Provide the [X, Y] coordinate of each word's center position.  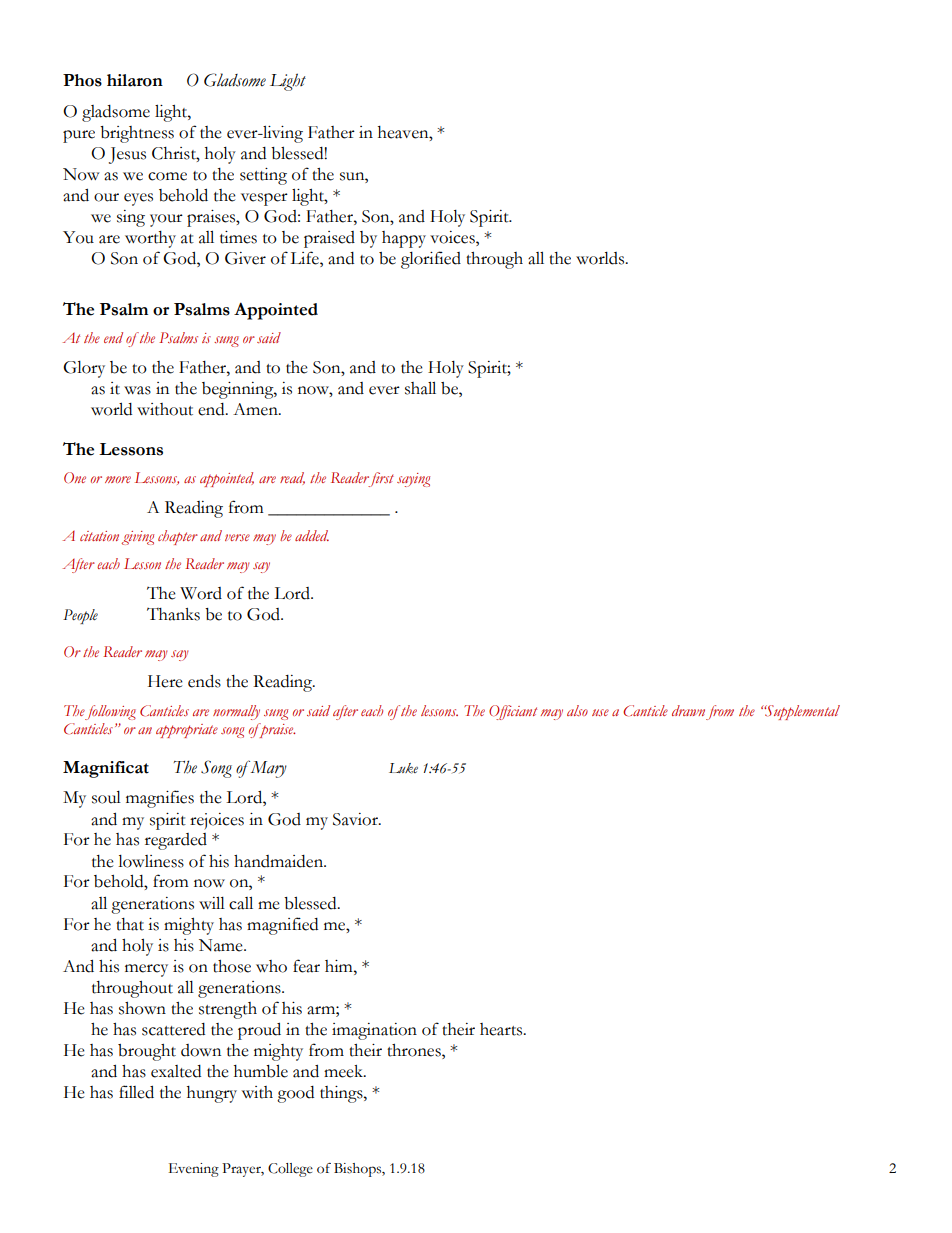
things [342, 1094]
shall [420, 388]
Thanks [173, 614]
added [312, 535]
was [137, 390]
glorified [431, 260]
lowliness [151, 861]
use [600, 712]
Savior [356, 819]
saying [413, 480]
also [577, 710]
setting [263, 176]
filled [136, 1092]
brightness [137, 134]
